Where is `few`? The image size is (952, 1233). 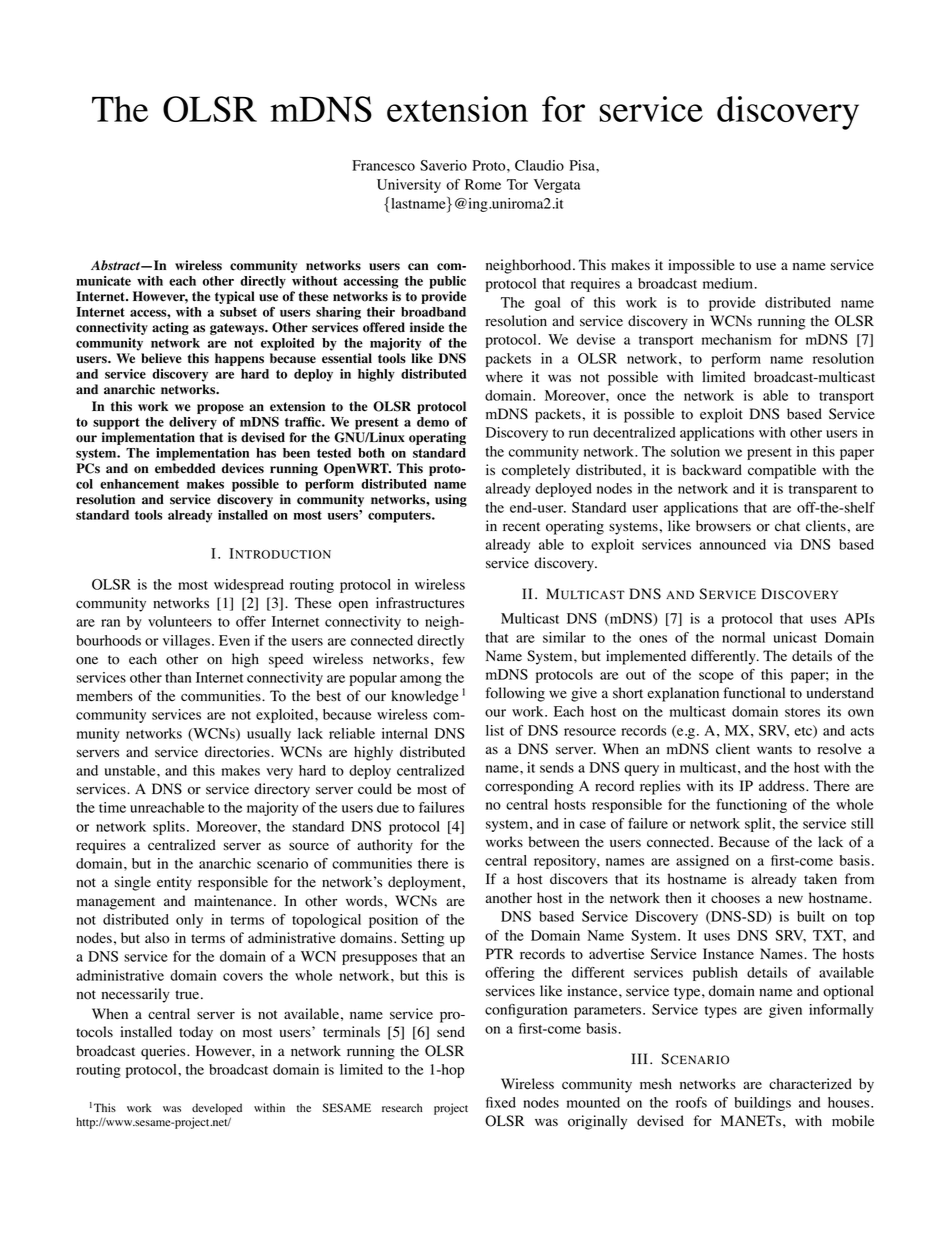 few is located at coordinates (453, 659).
